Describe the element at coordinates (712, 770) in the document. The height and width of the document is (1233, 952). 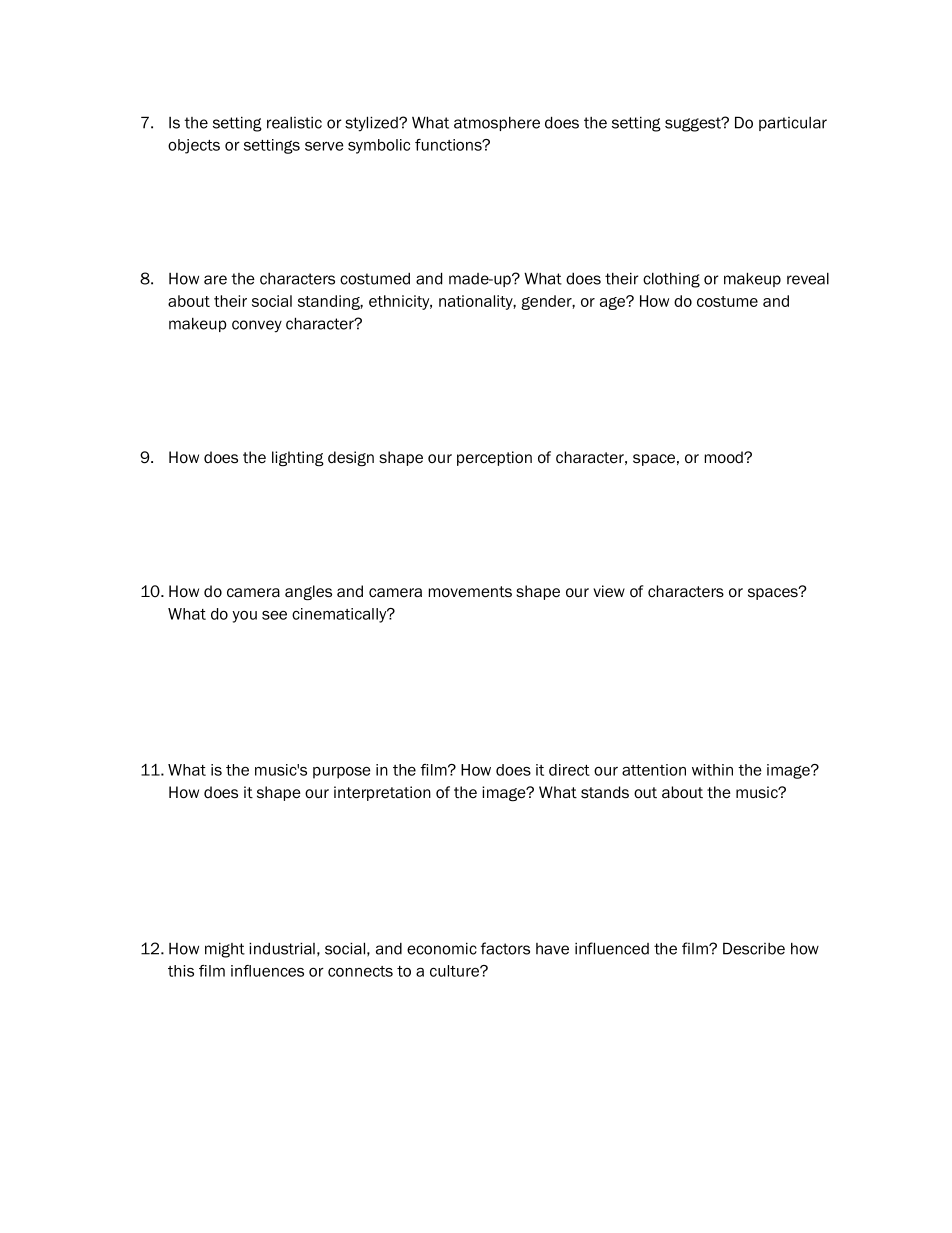
I see `within` at that location.
